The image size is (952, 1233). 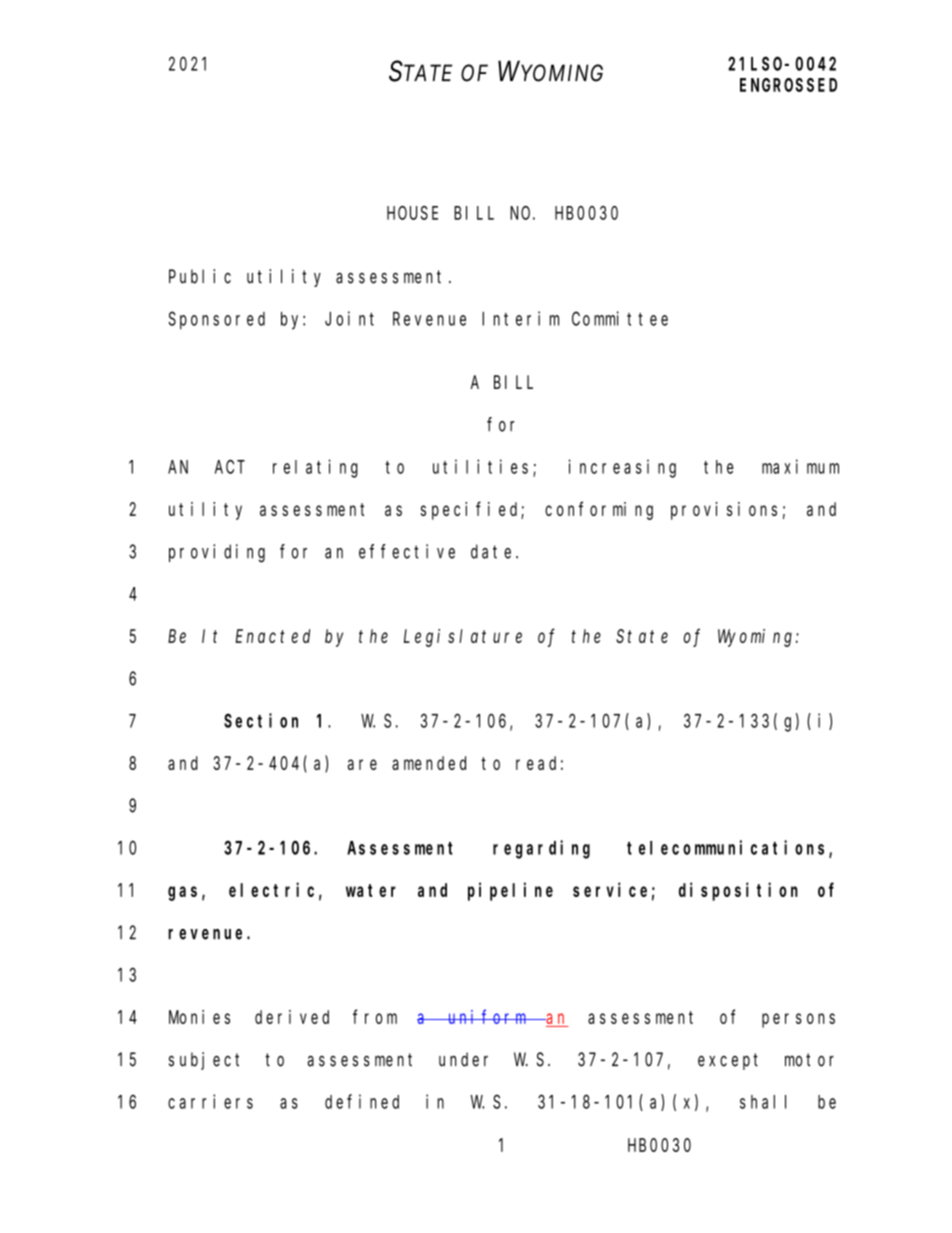 I want to click on Enacted, so click(x=272, y=636).
